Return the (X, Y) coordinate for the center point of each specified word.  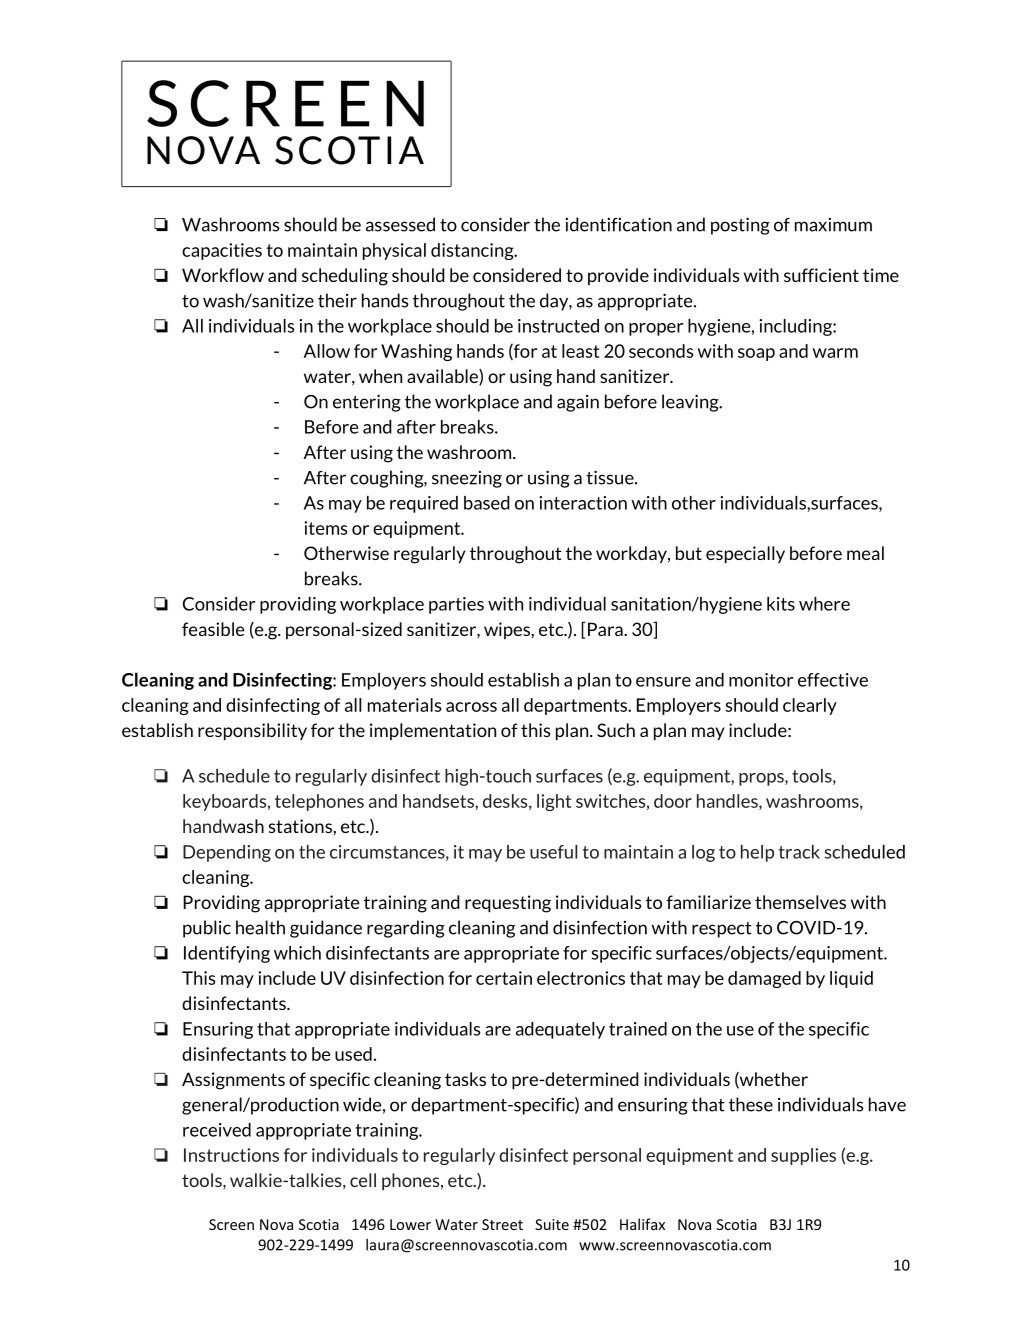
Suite (552, 1224)
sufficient (821, 275)
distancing (473, 251)
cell (363, 1180)
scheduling (345, 277)
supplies (803, 1156)
